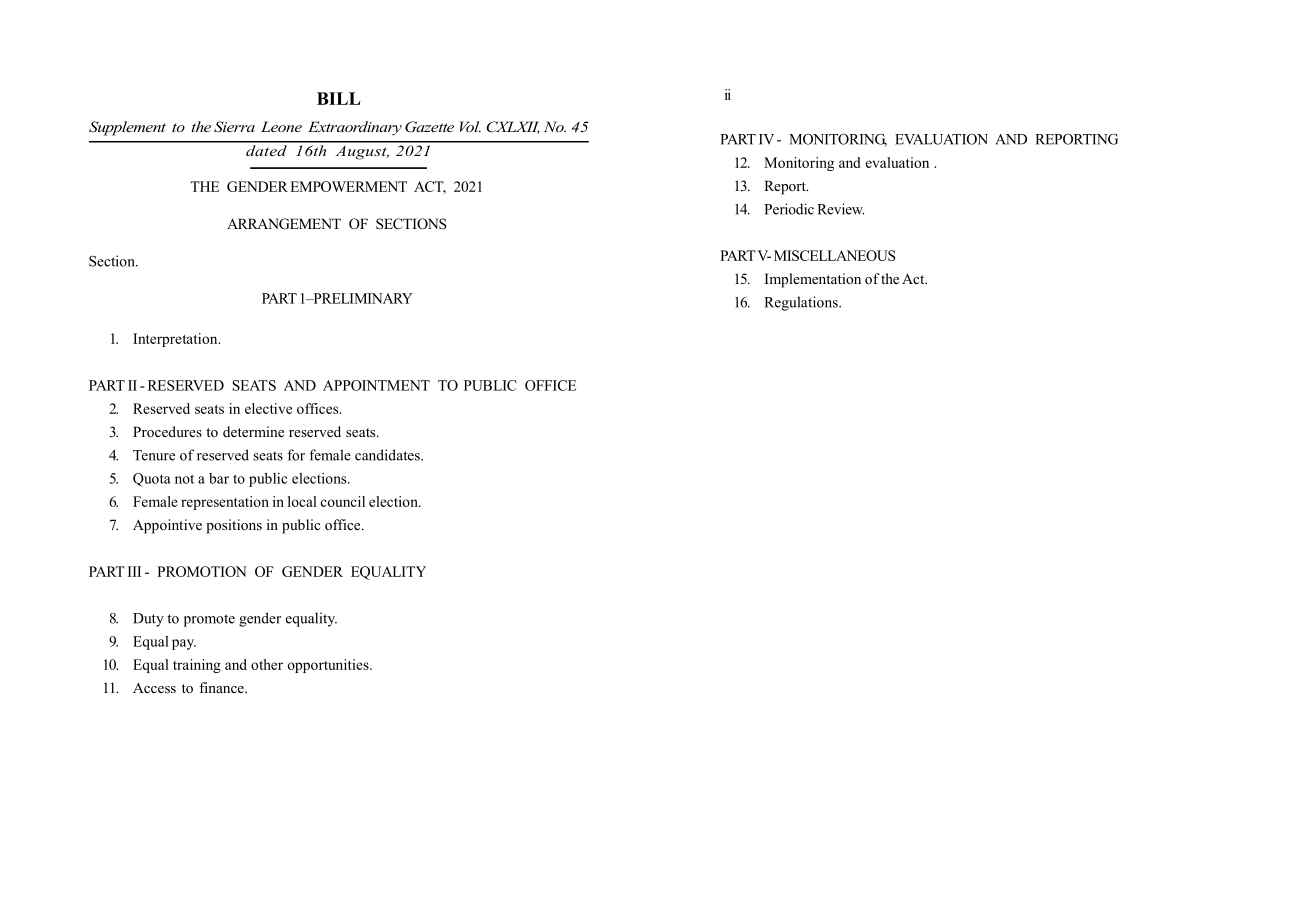  What do you see at coordinates (388, 455) in the document?
I see `candidates` at bounding box center [388, 455].
